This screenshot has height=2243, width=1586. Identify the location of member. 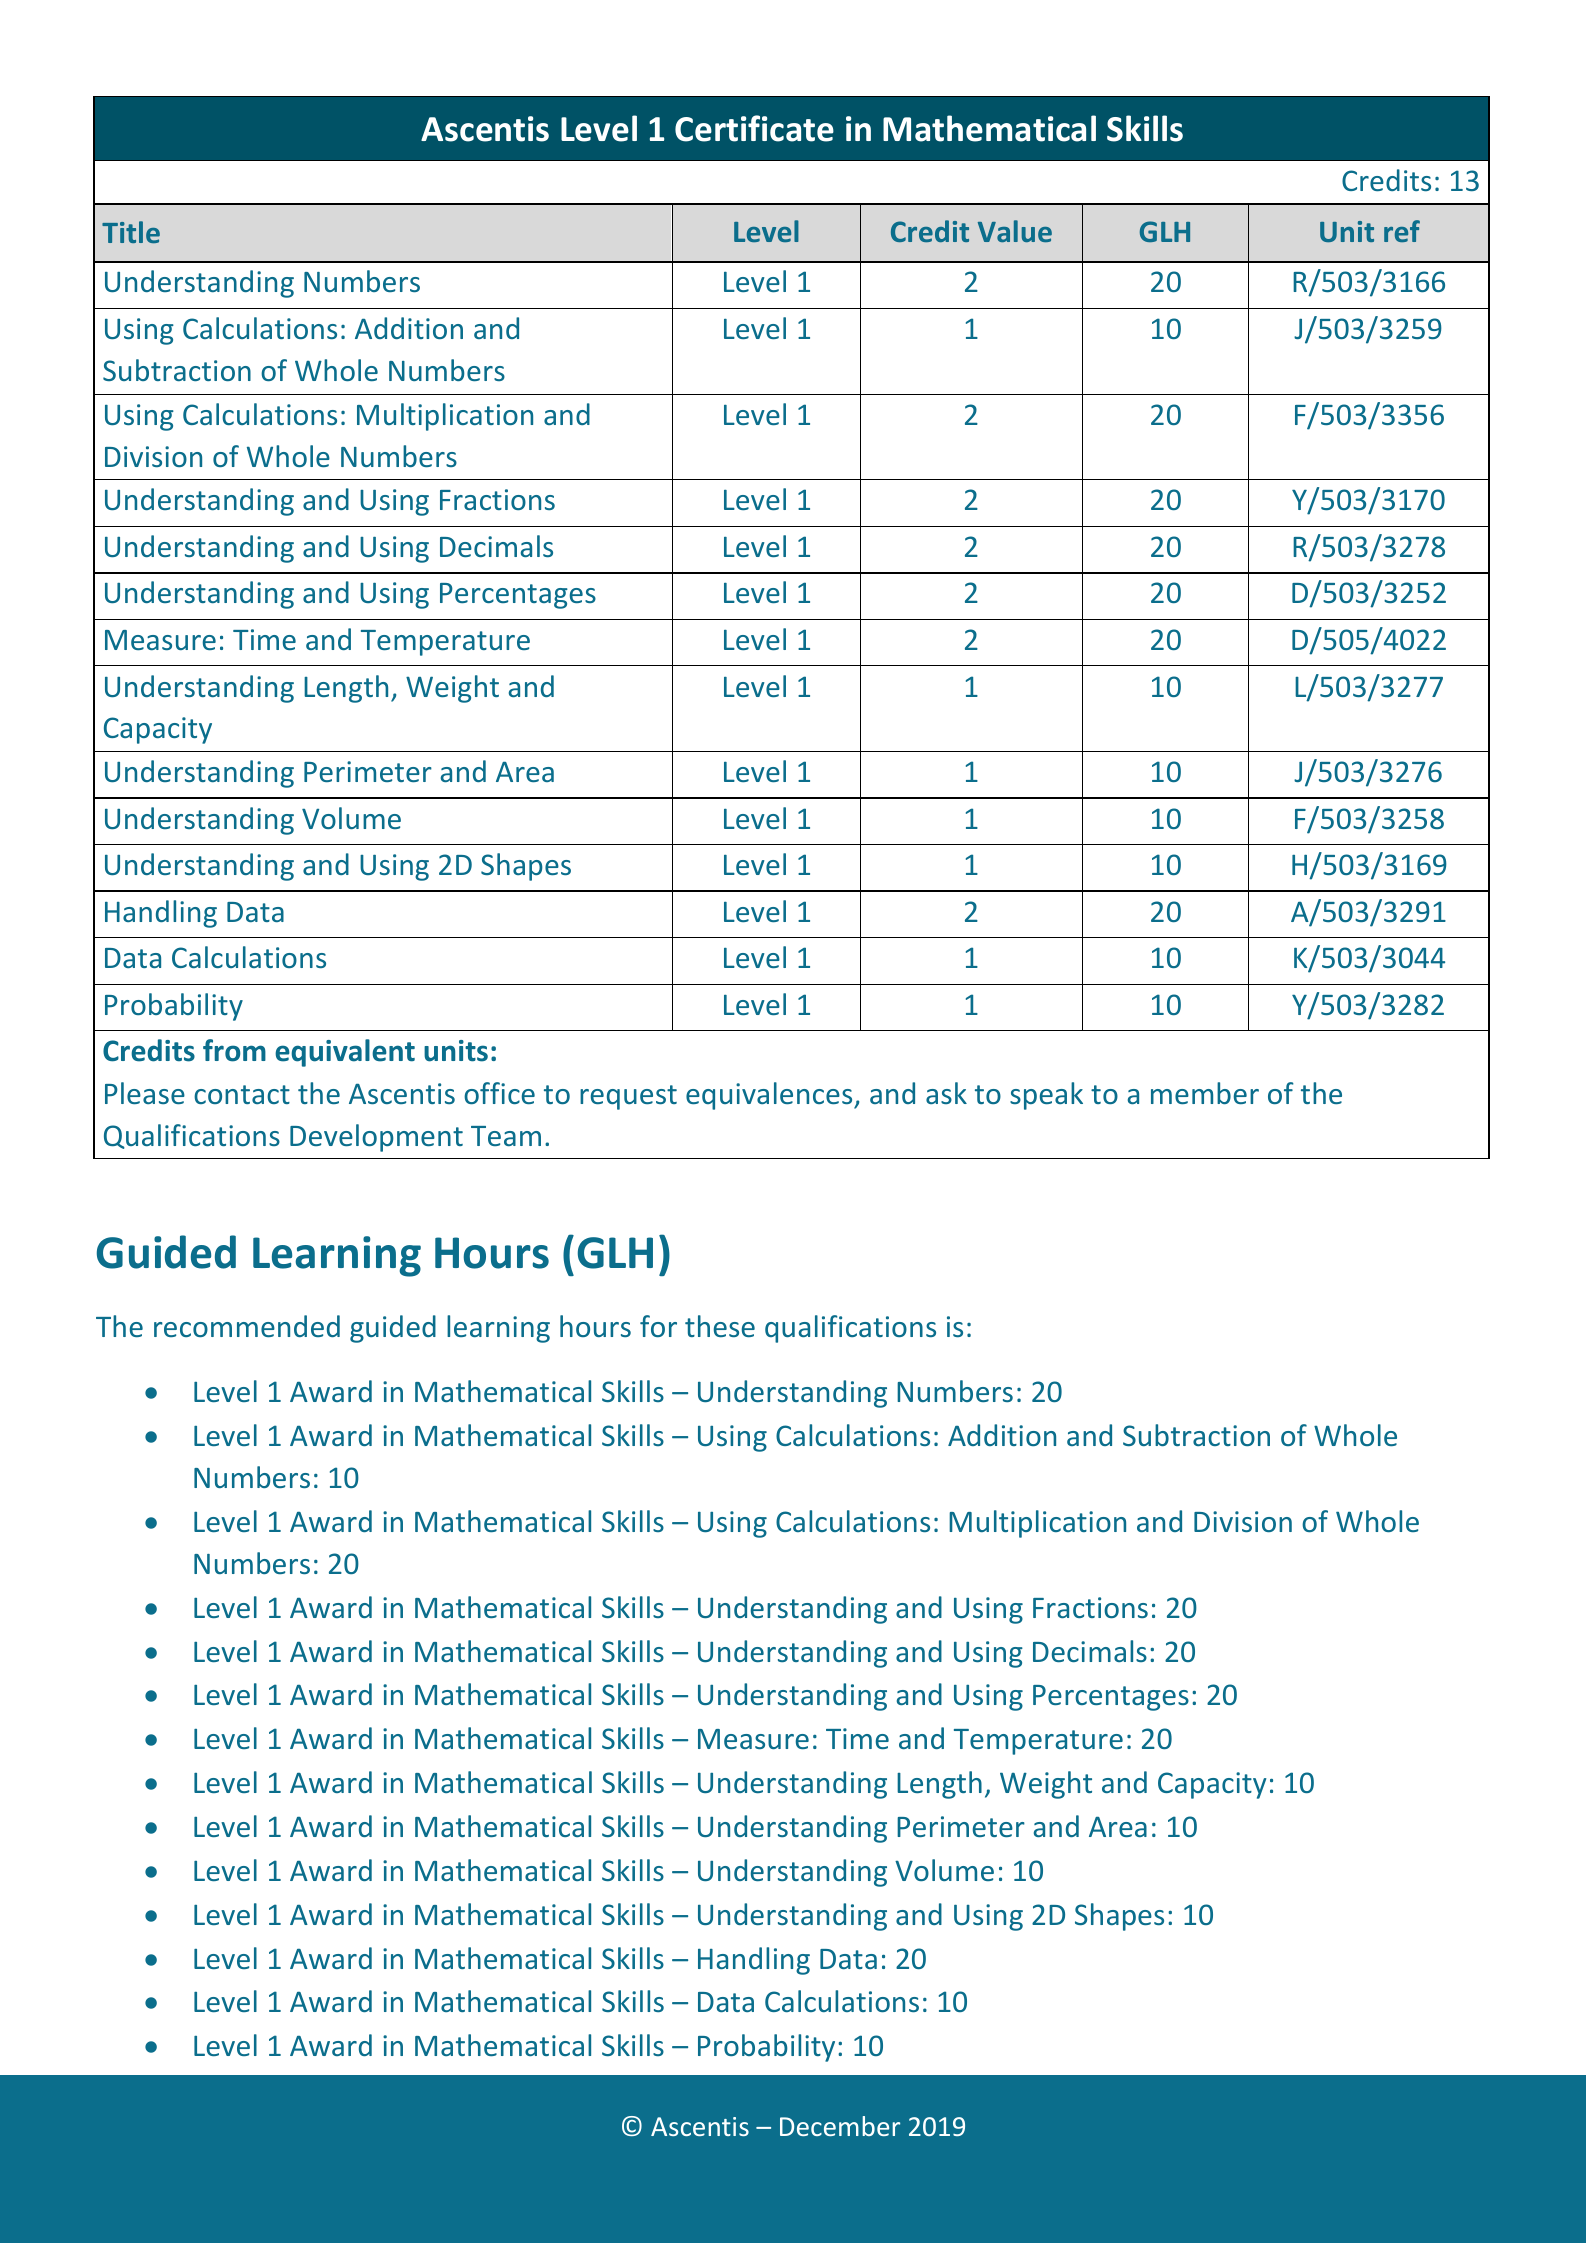
(1205, 1093).
